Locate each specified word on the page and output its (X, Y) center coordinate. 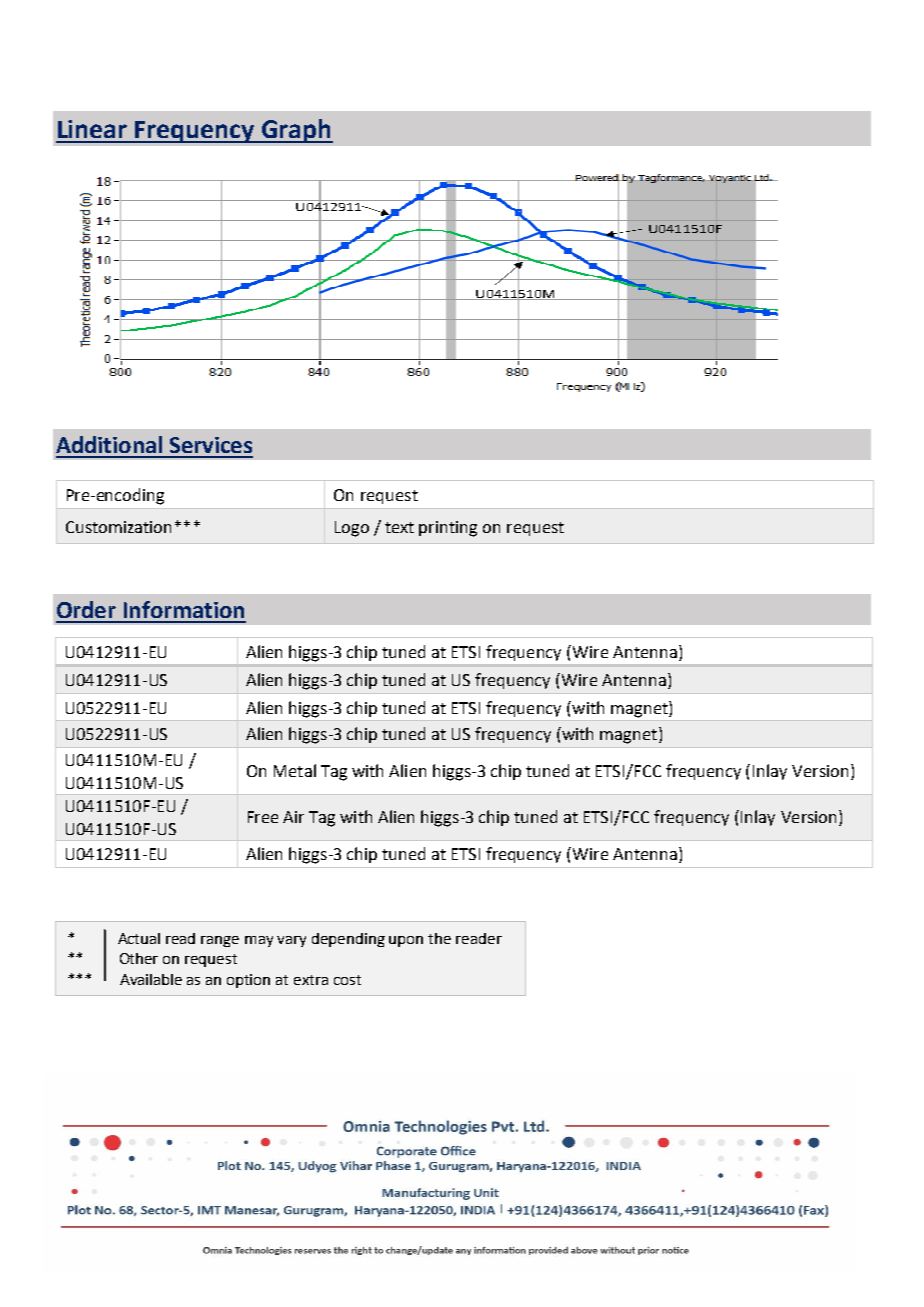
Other (139, 958)
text (399, 527)
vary (291, 941)
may (259, 941)
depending (348, 940)
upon (406, 941)
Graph (296, 131)
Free (263, 817)
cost (347, 980)
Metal (295, 770)
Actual (139, 938)
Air (293, 817)
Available (151, 979)
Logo (352, 529)
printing (448, 529)
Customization (118, 527)
